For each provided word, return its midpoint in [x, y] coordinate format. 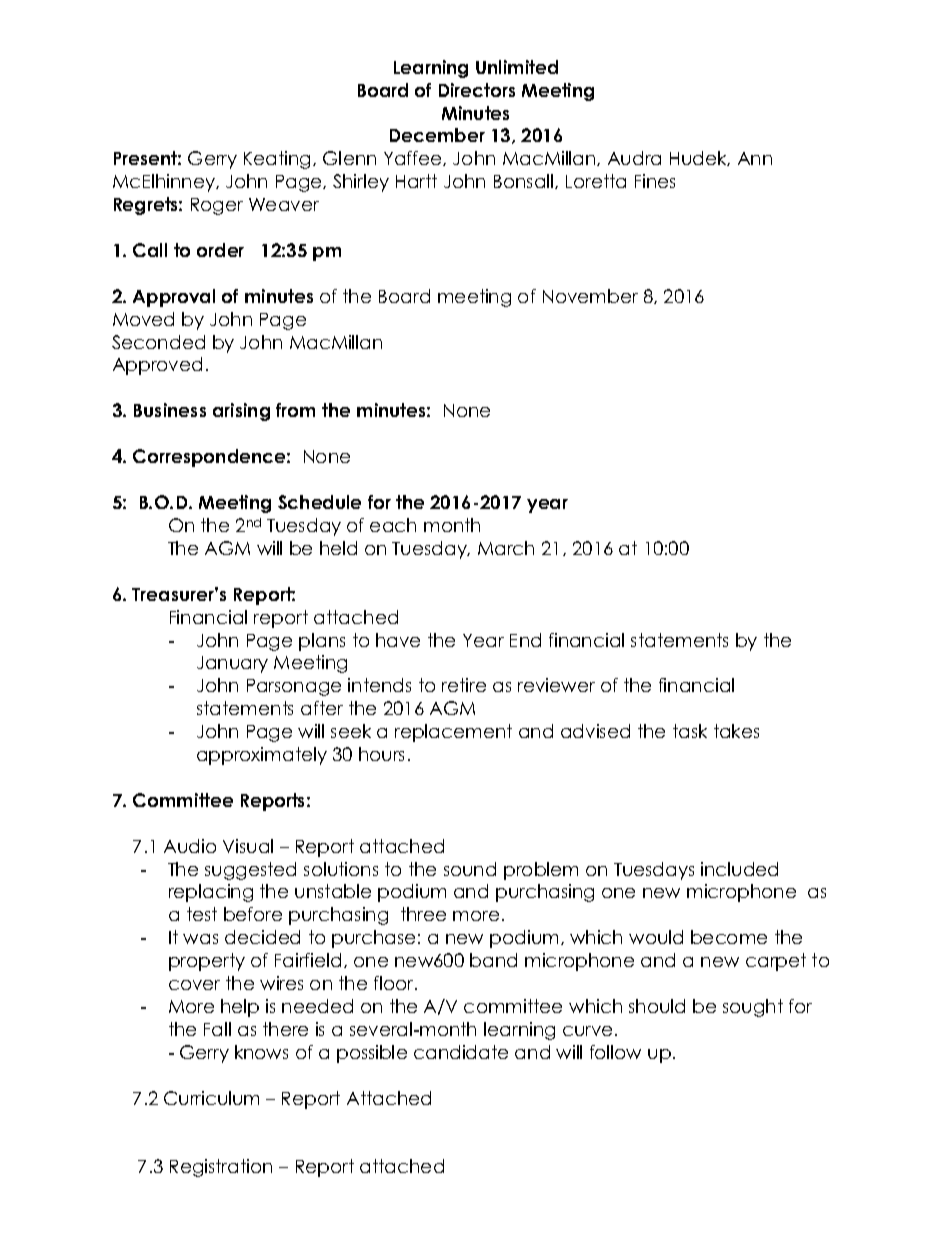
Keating [279, 160]
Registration [221, 1168]
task [690, 731]
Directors [477, 90]
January [232, 664]
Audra [634, 158]
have [398, 640]
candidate [461, 1052]
